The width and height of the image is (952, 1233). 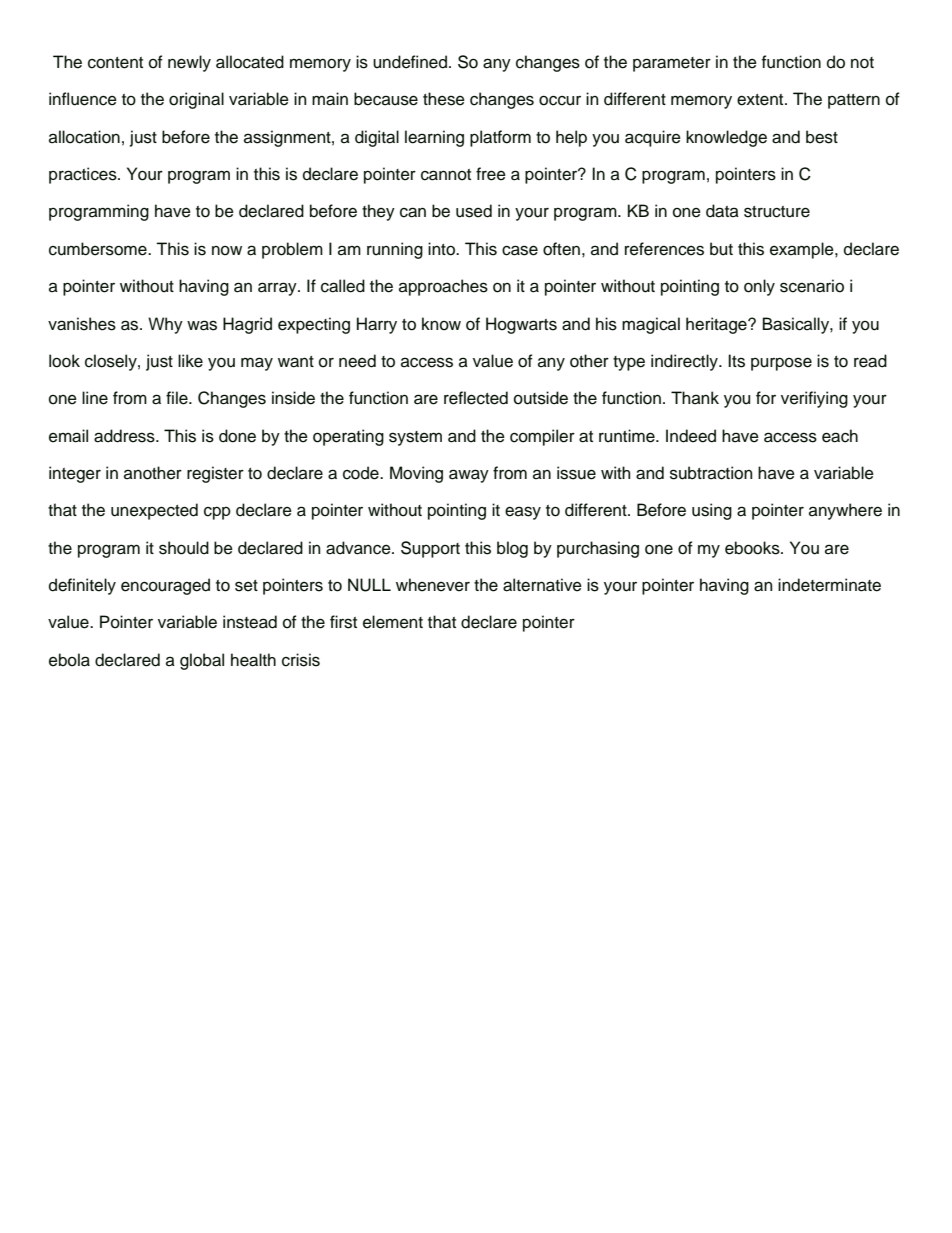 What do you see at coordinates (761, 100) in the image?
I see `extent` at bounding box center [761, 100].
